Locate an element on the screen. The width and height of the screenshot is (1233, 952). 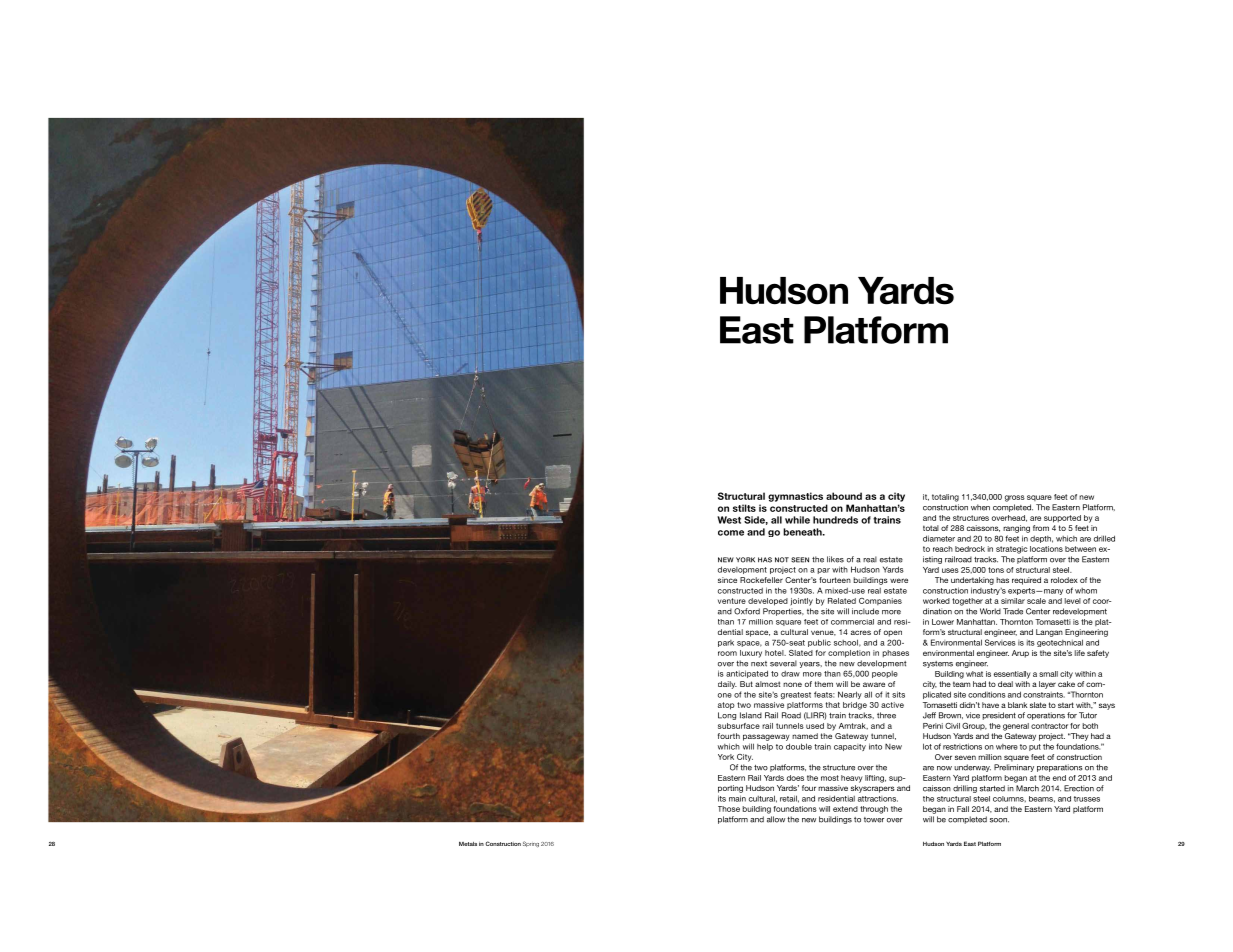
Rockefeller is located at coordinates (761, 580).
